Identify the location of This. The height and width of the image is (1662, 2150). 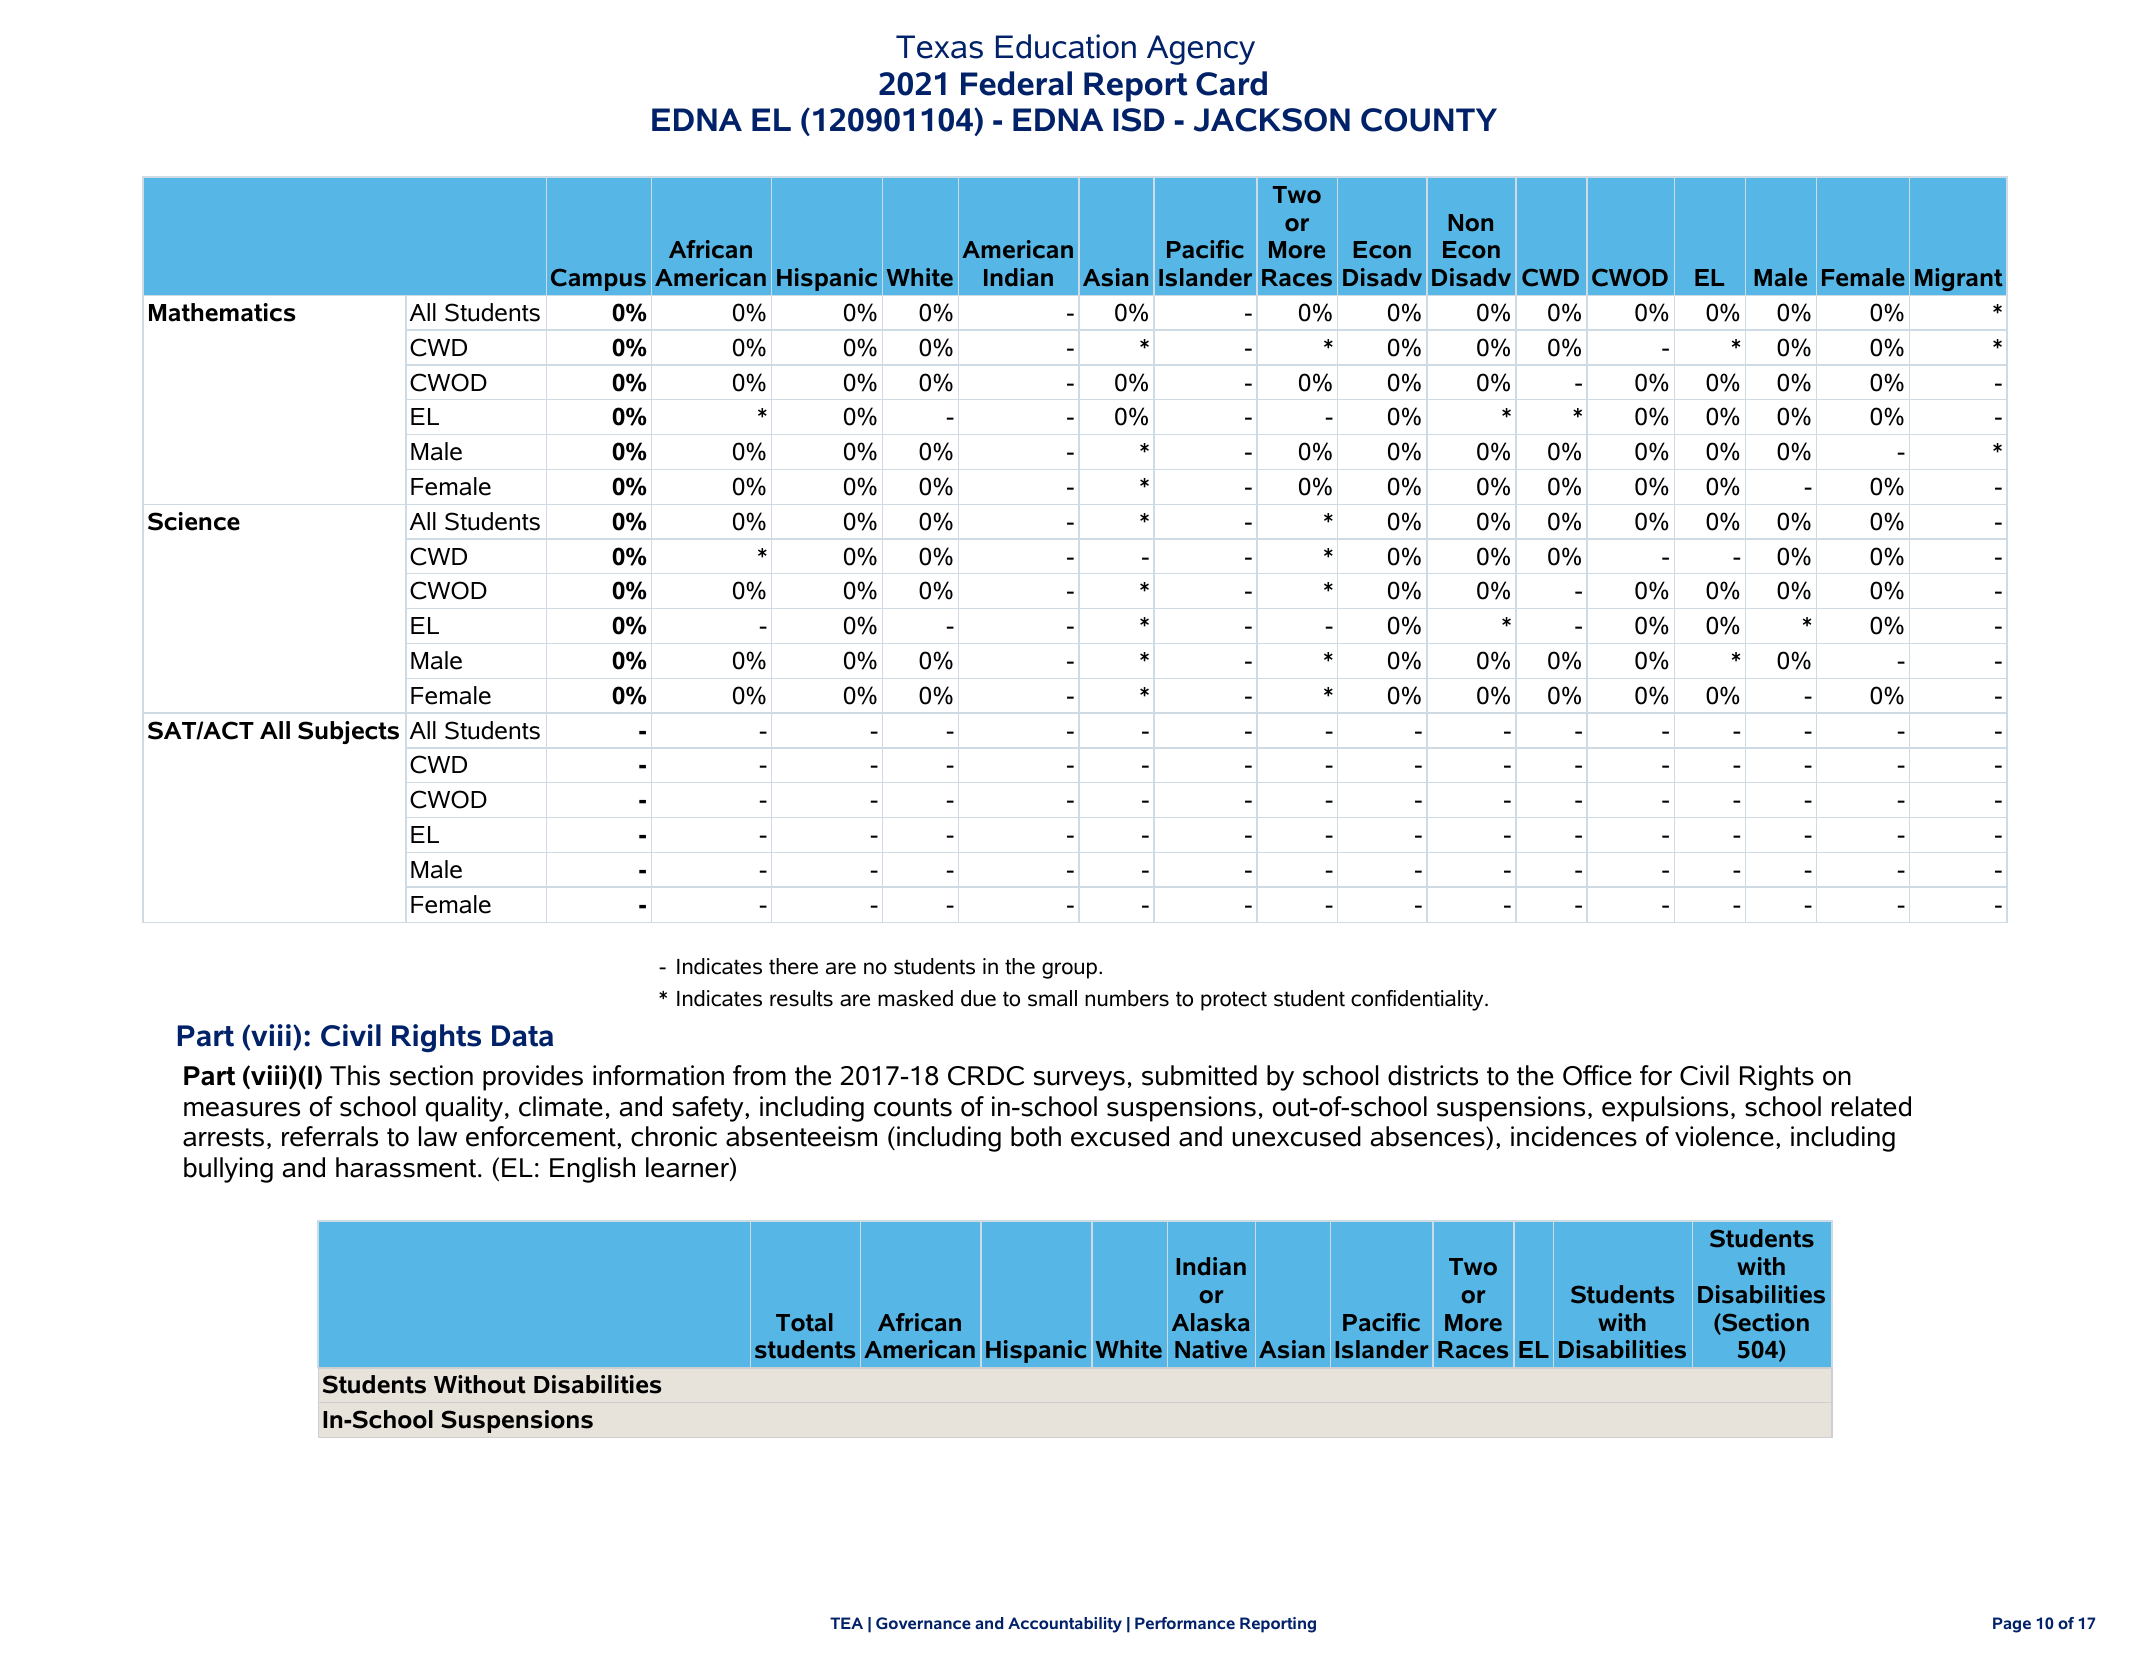
(355, 1075).
